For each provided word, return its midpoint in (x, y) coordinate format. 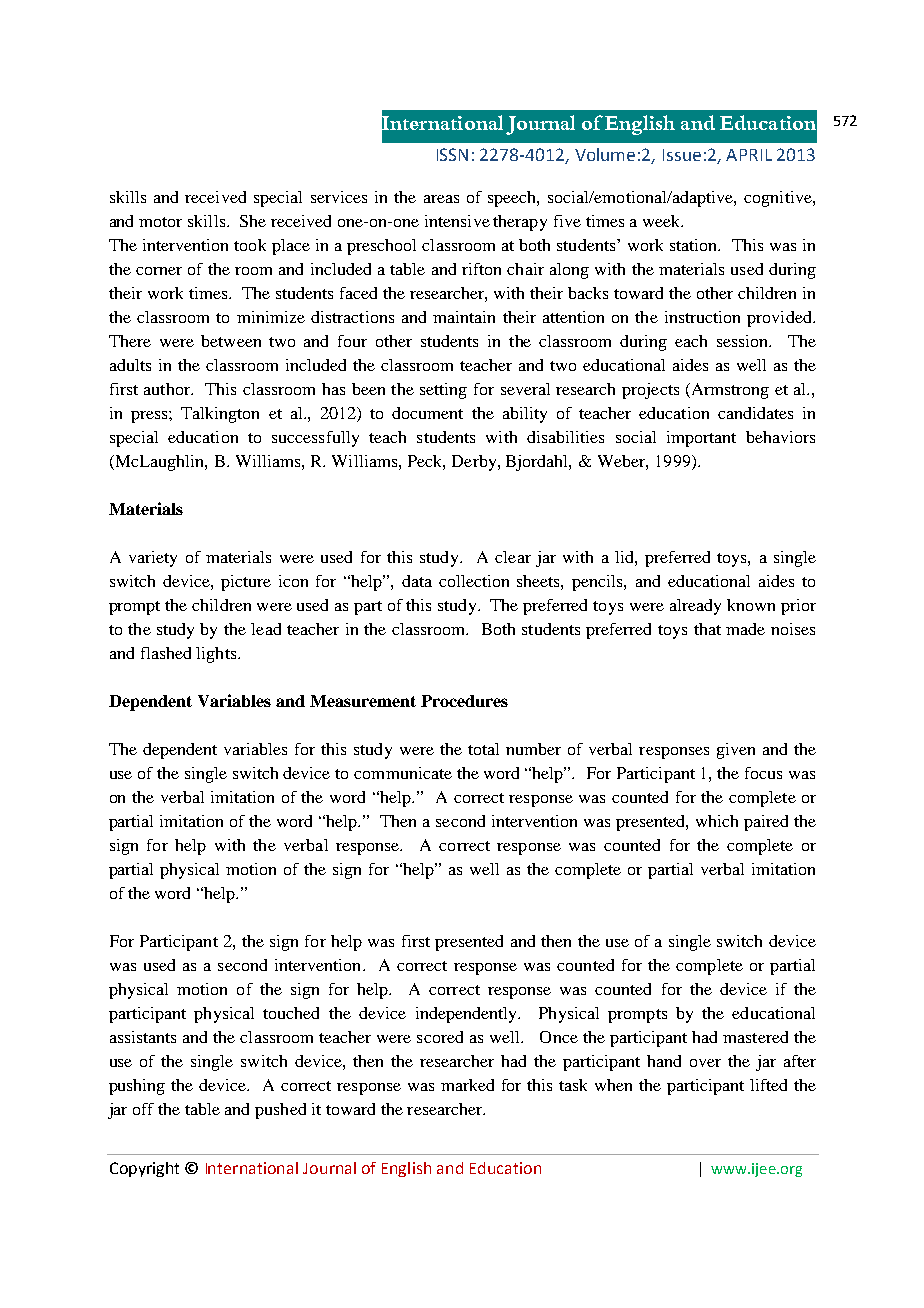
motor (160, 222)
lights (216, 655)
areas (441, 199)
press (150, 417)
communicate (403, 773)
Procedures (464, 701)
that (707, 629)
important (701, 439)
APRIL (749, 155)
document (427, 413)
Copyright (144, 1169)
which (717, 821)
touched (291, 1013)
